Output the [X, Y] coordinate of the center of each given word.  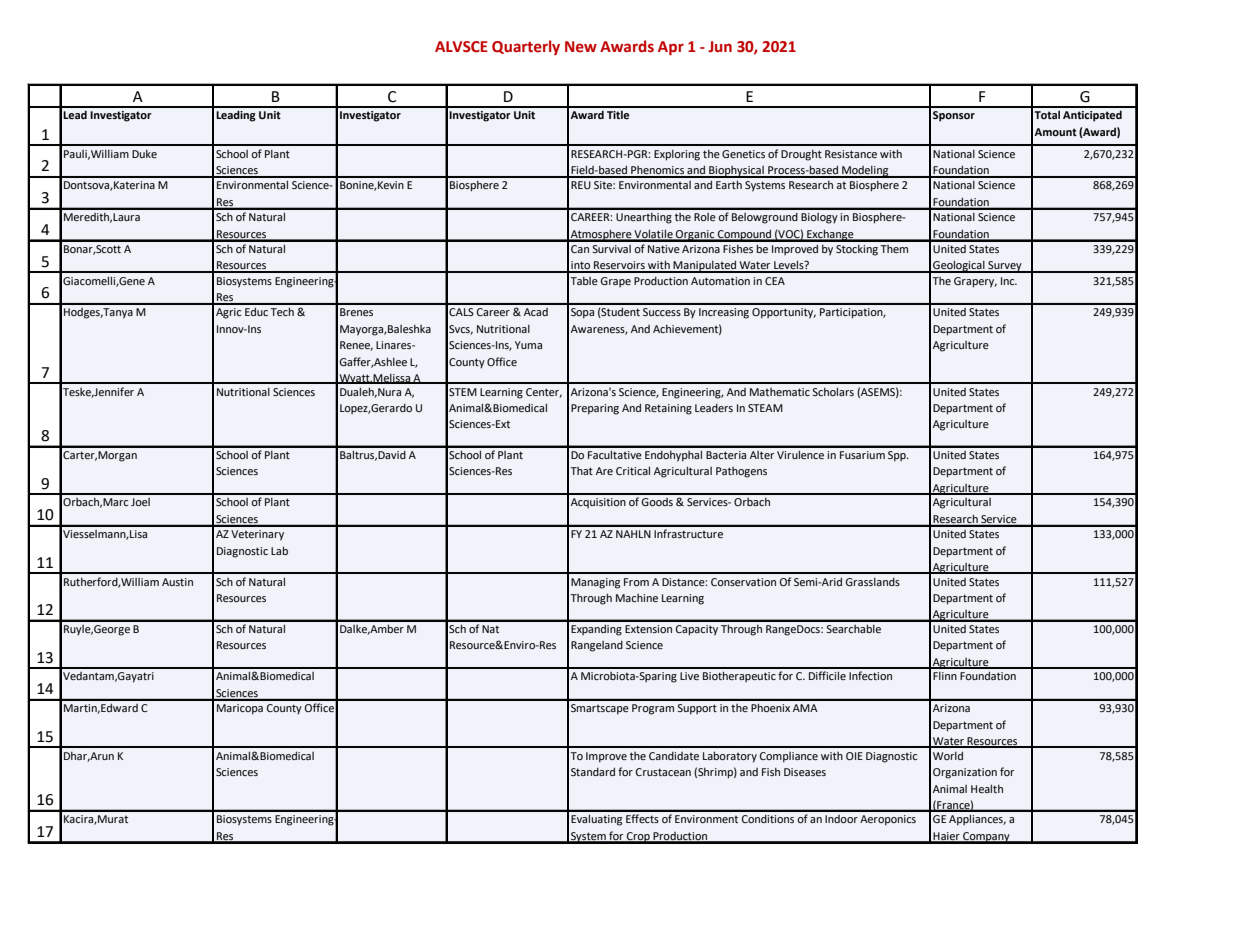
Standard [593, 771]
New [581, 47]
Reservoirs [619, 266]
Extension [648, 629]
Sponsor [954, 116]
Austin [177, 582]
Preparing [595, 409]
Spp [898, 456]
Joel [140, 502]
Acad [536, 312]
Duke [144, 154]
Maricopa [240, 709]
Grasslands [872, 582]
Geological [959, 266]
